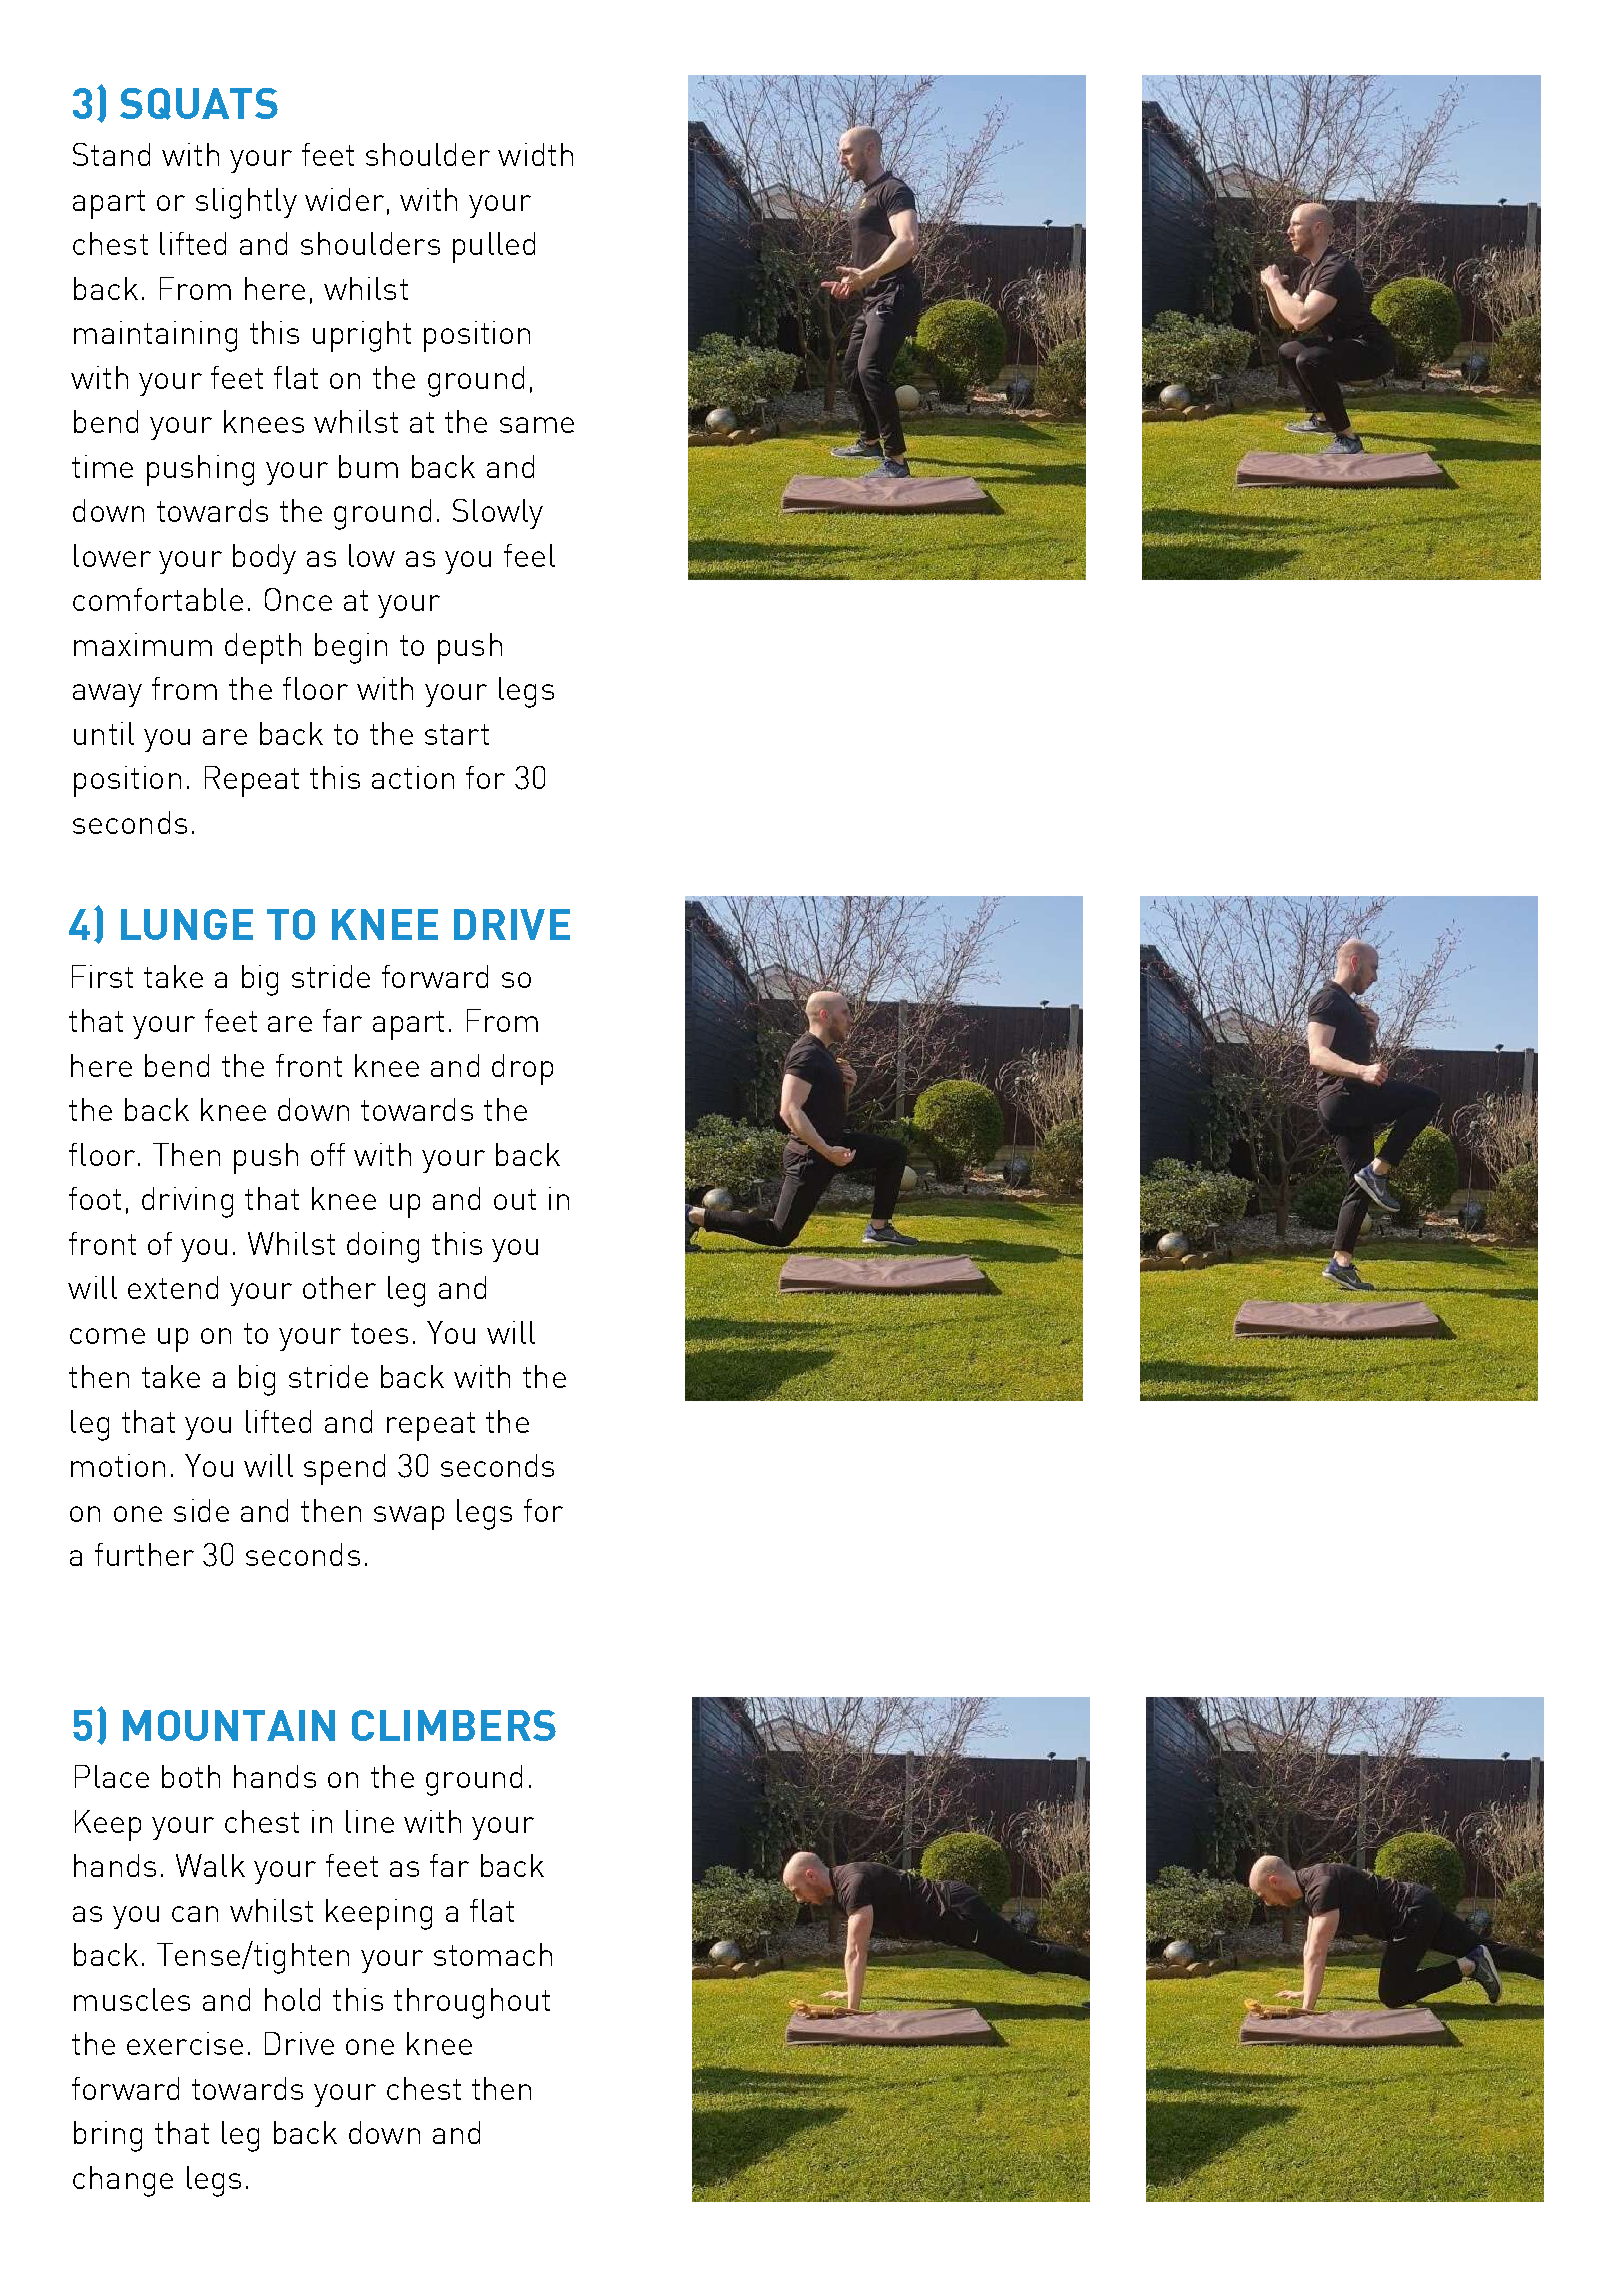 This document has width=1611, height=2279. Describe the element at coordinates (112, 1776) in the document. I see `Place` at that location.
